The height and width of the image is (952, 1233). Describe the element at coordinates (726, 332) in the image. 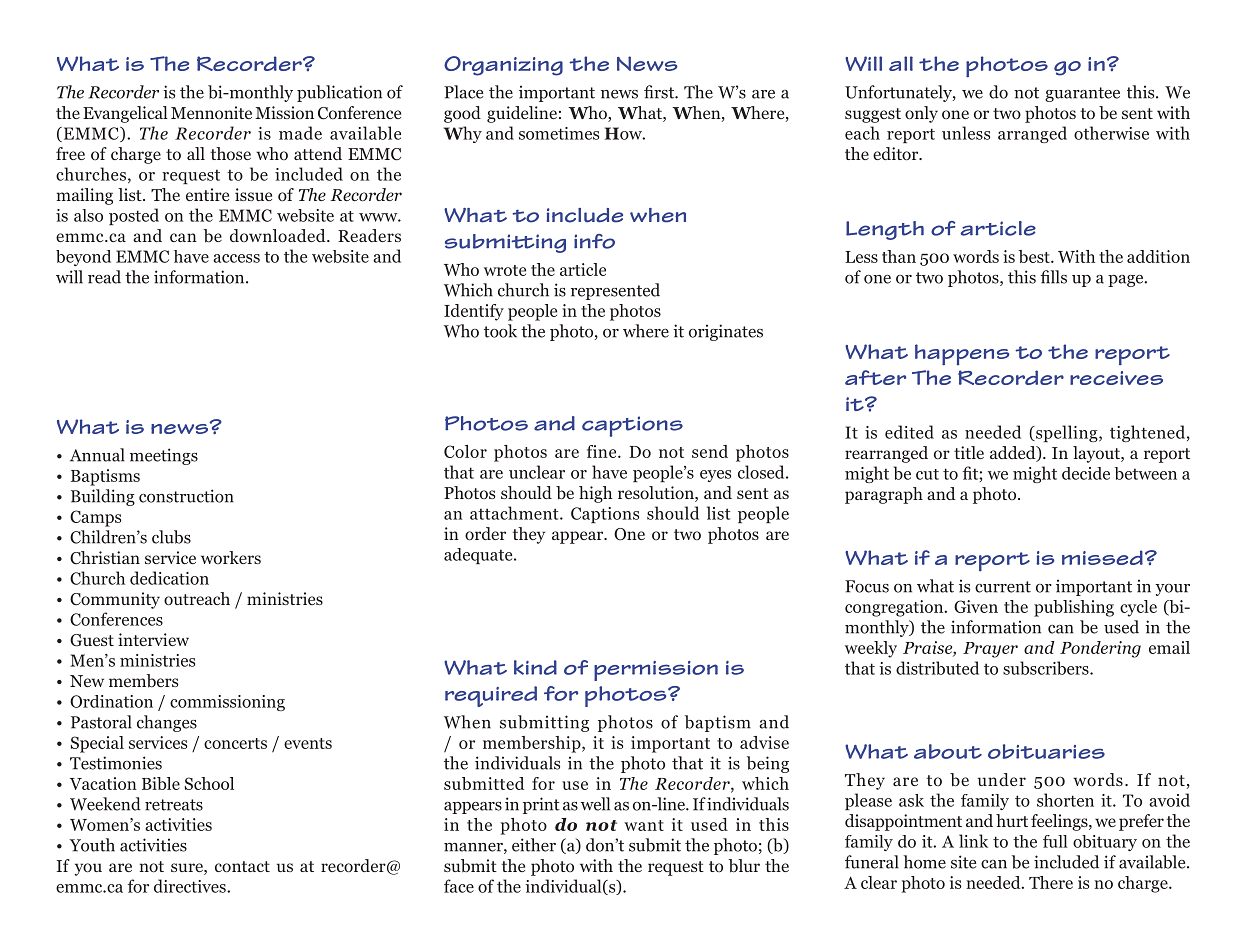

I see `originates` at that location.
